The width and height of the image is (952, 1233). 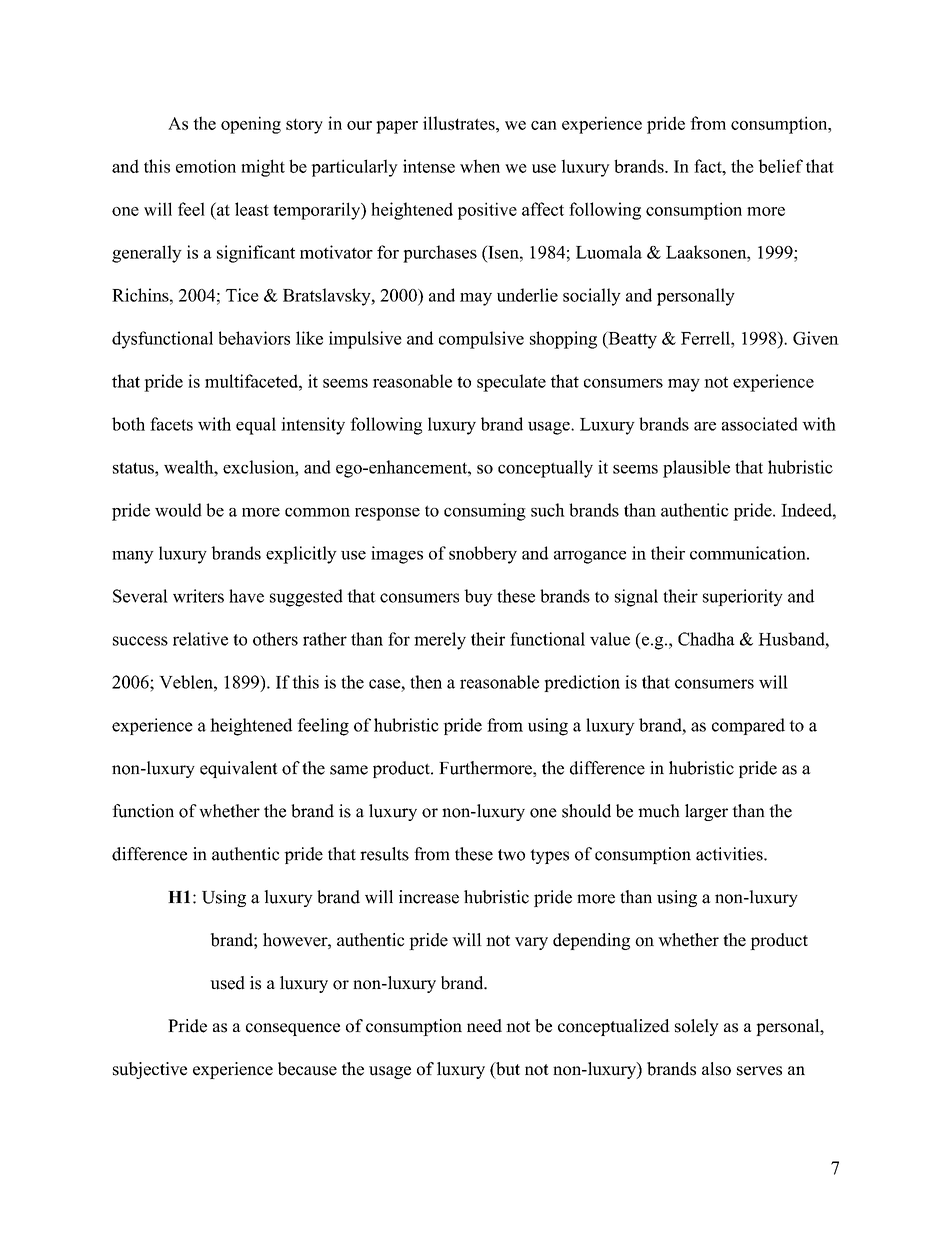 What do you see at coordinates (748, 726) in the image?
I see `compared` at bounding box center [748, 726].
